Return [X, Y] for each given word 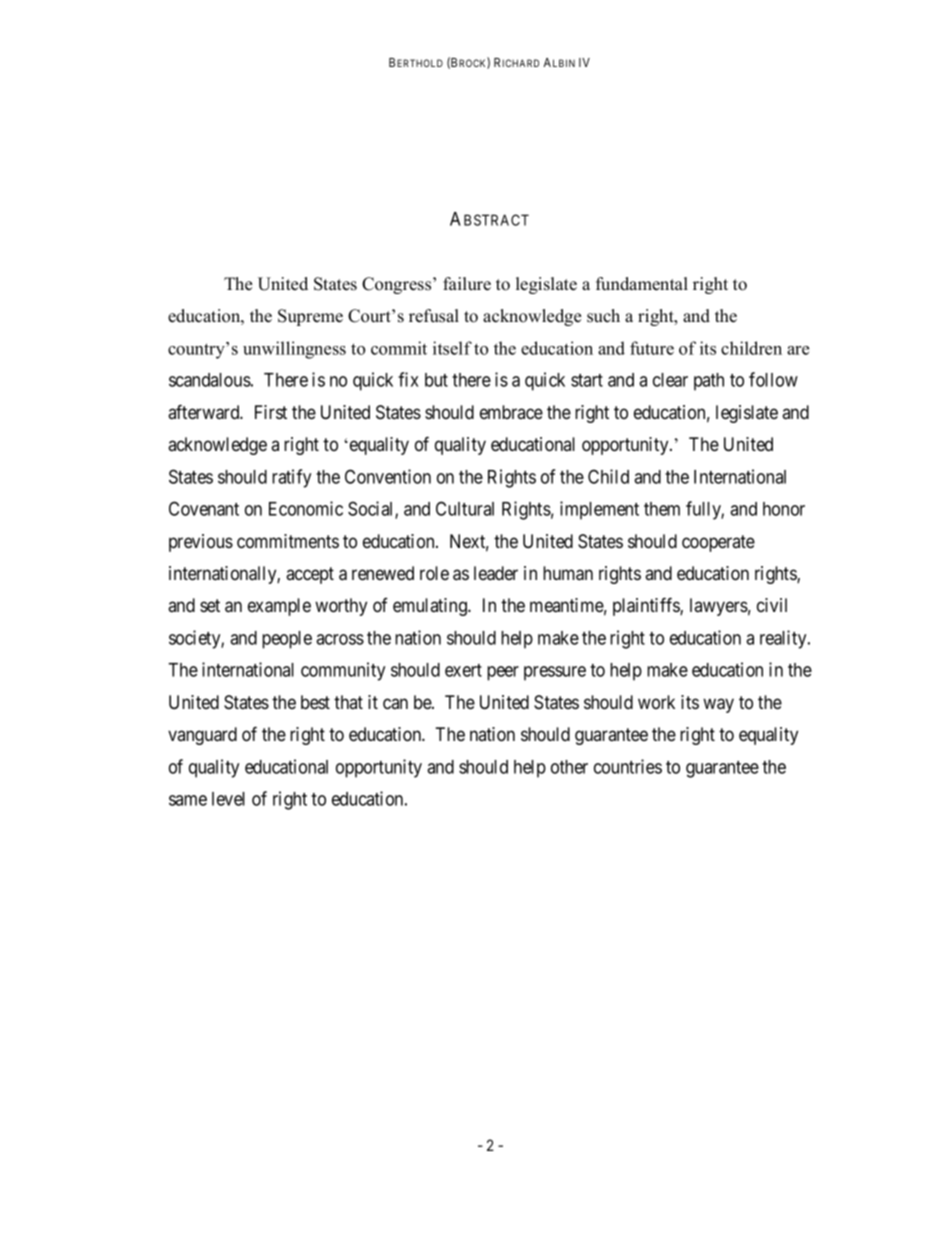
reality [784, 639]
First [271, 412]
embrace [511, 412]
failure [467, 284]
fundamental [642, 284]
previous [201, 543]
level [228, 799]
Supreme [310, 317]
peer [503, 673]
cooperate [718, 543]
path [709, 382]
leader [496, 573]
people [287, 640]
